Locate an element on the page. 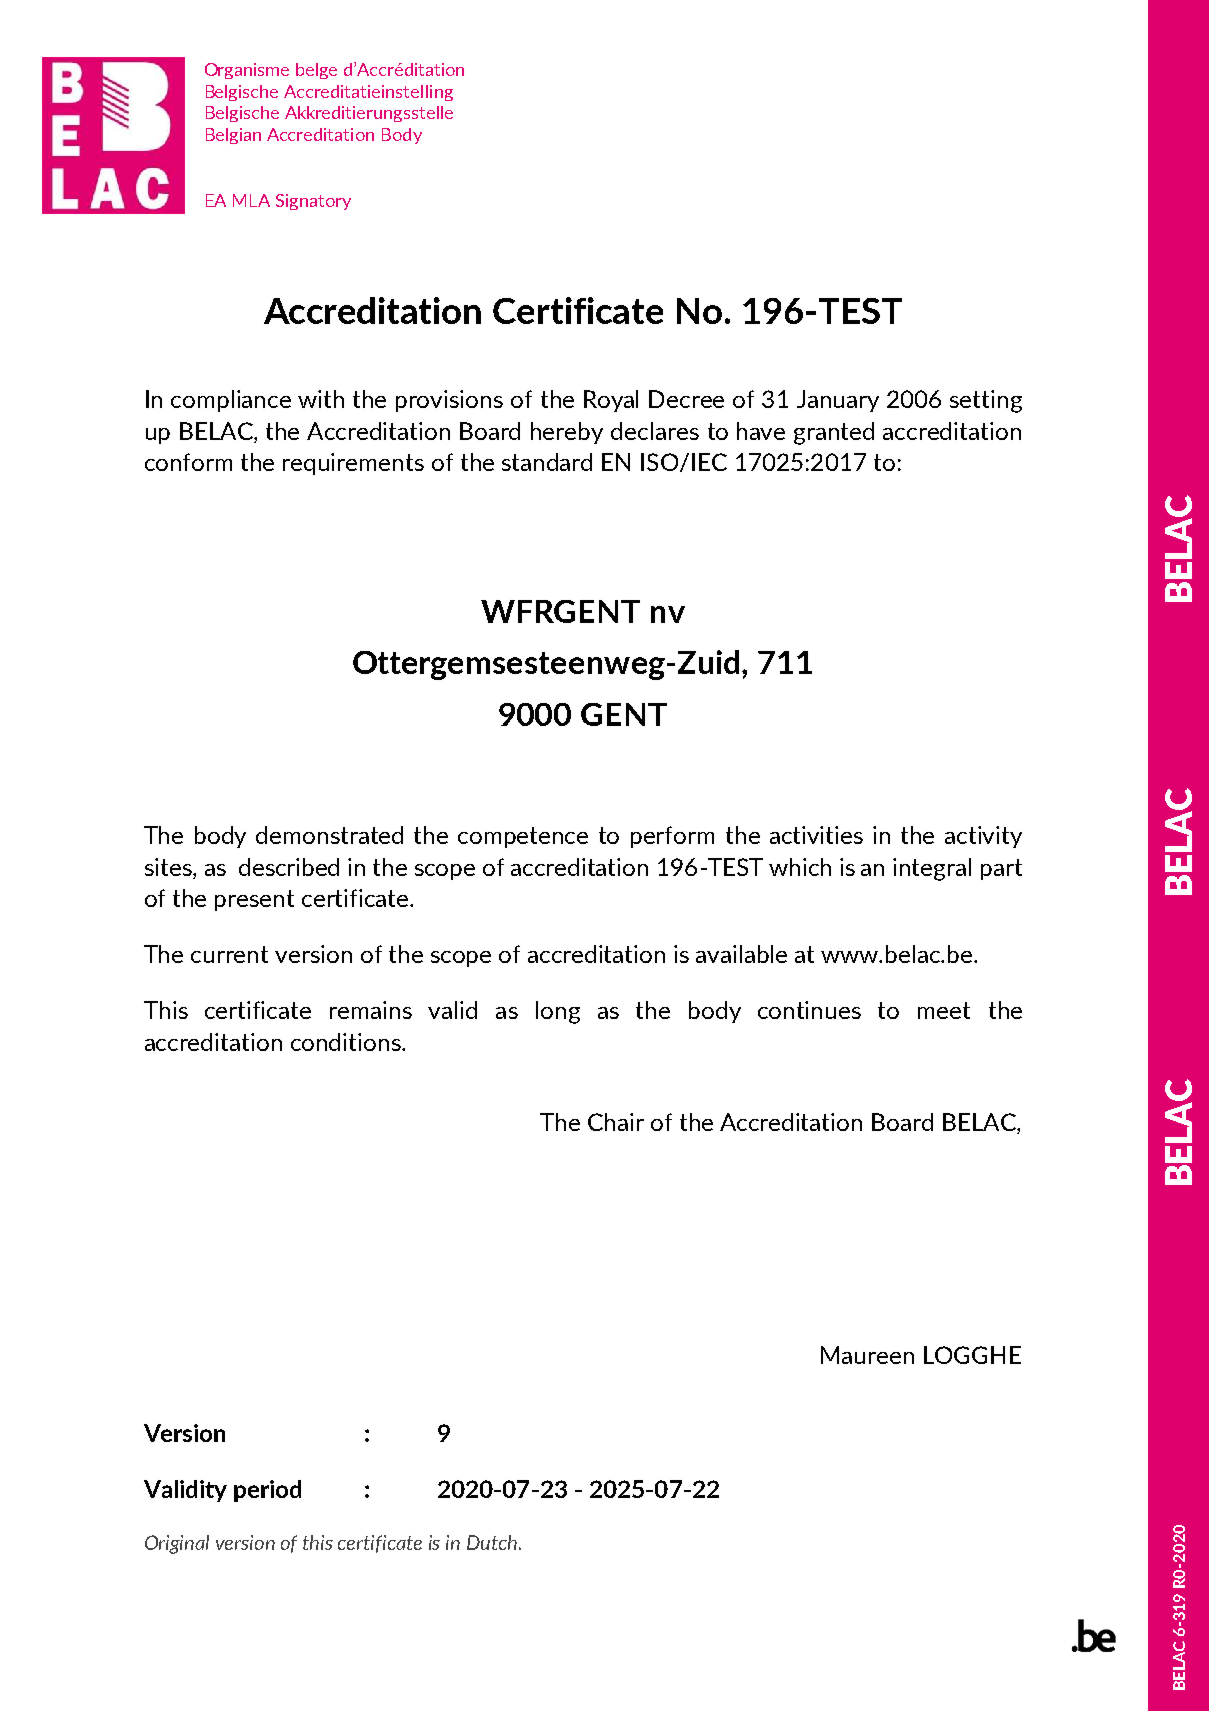 This image has height=1711, width=1209. compliance is located at coordinates (231, 401).
